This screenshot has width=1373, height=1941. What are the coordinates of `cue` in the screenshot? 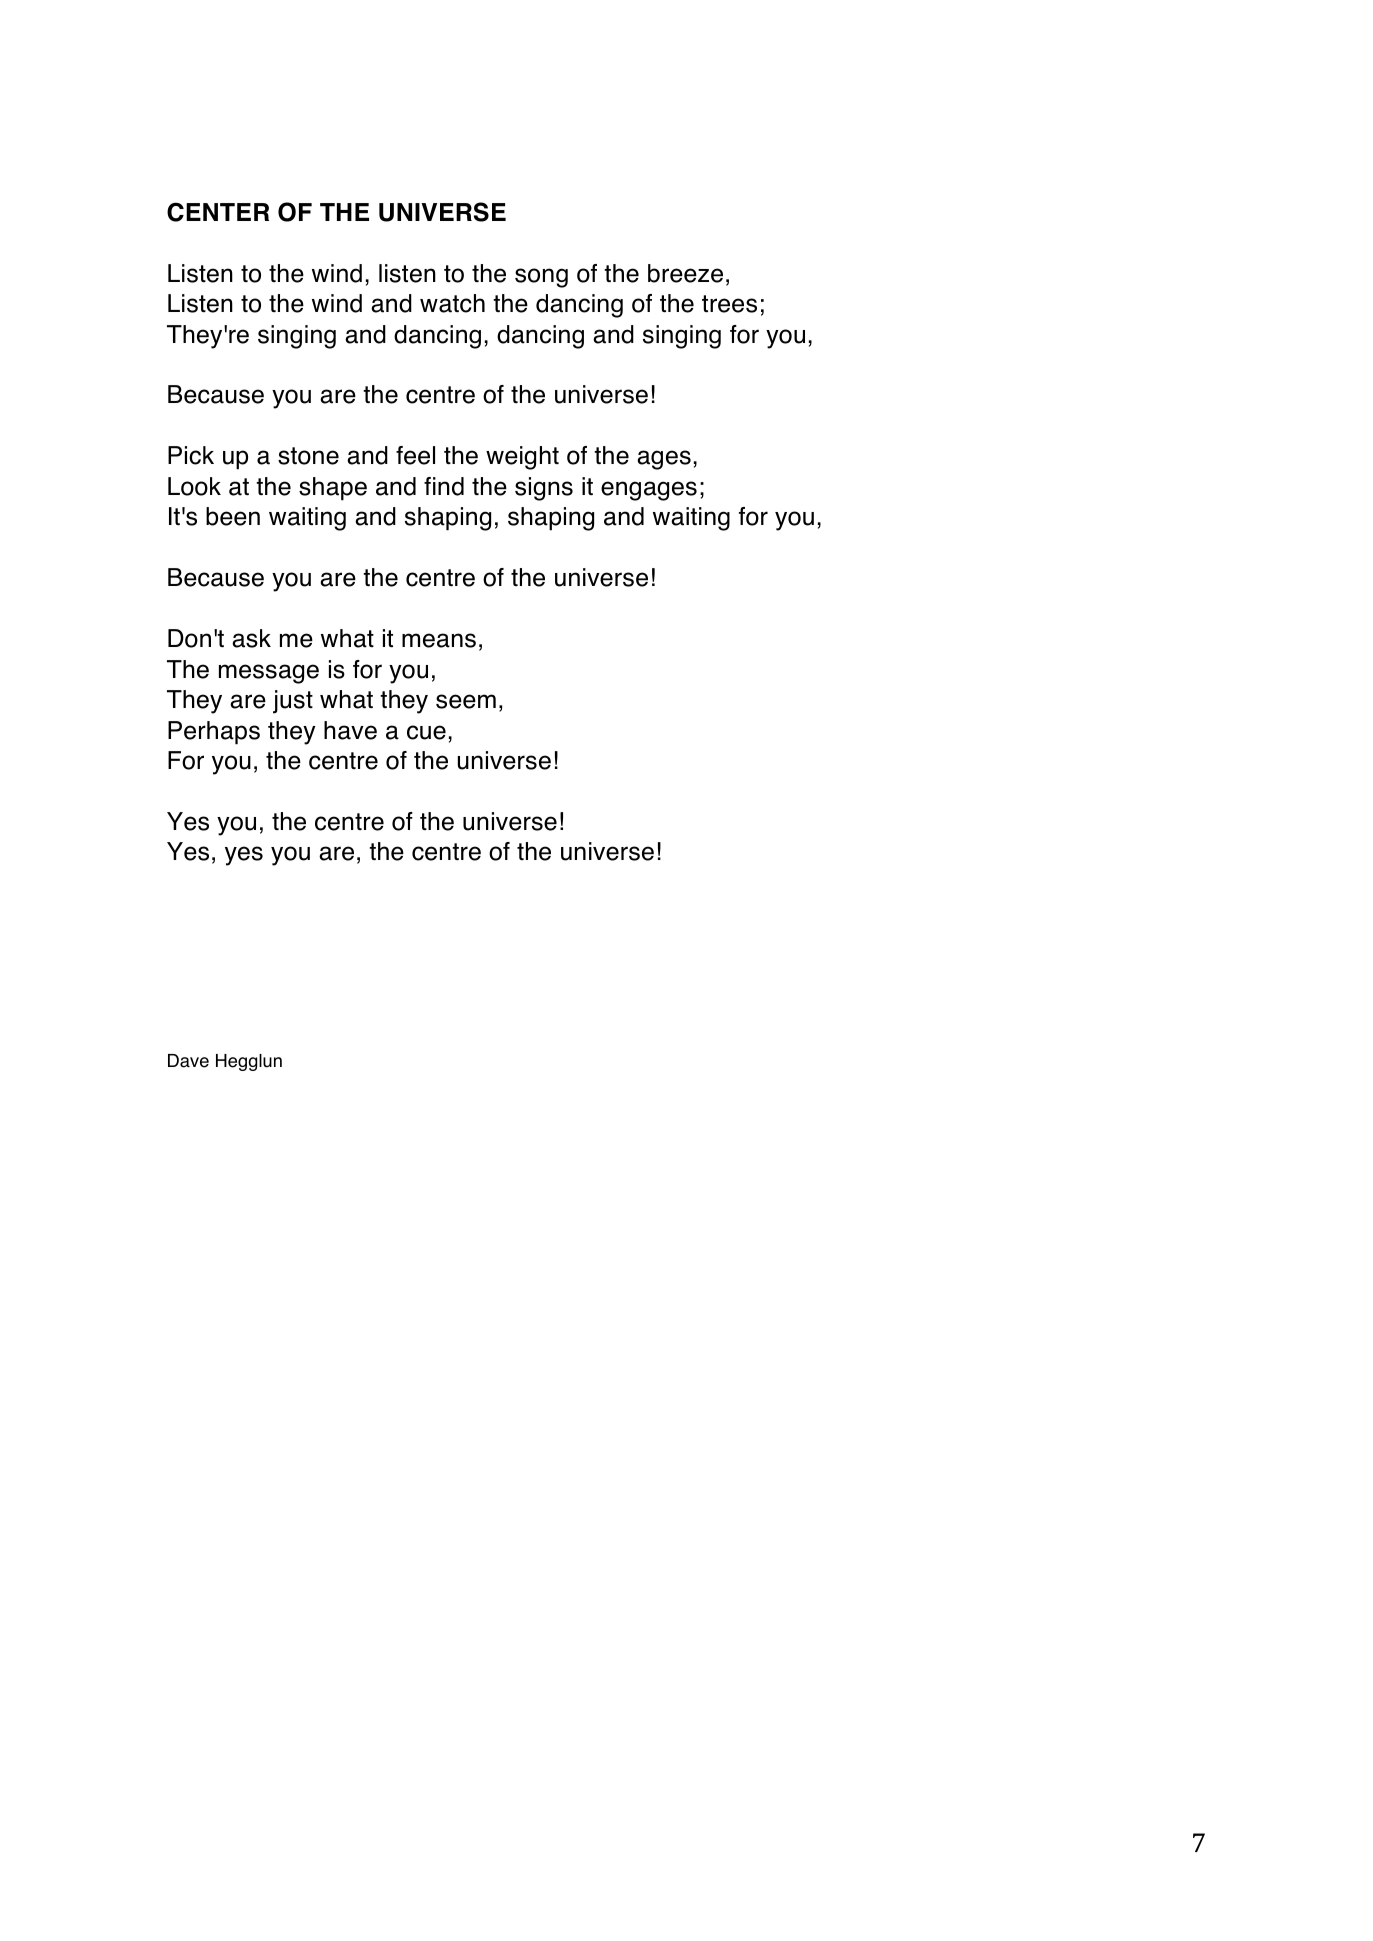 It's located at (426, 732).
